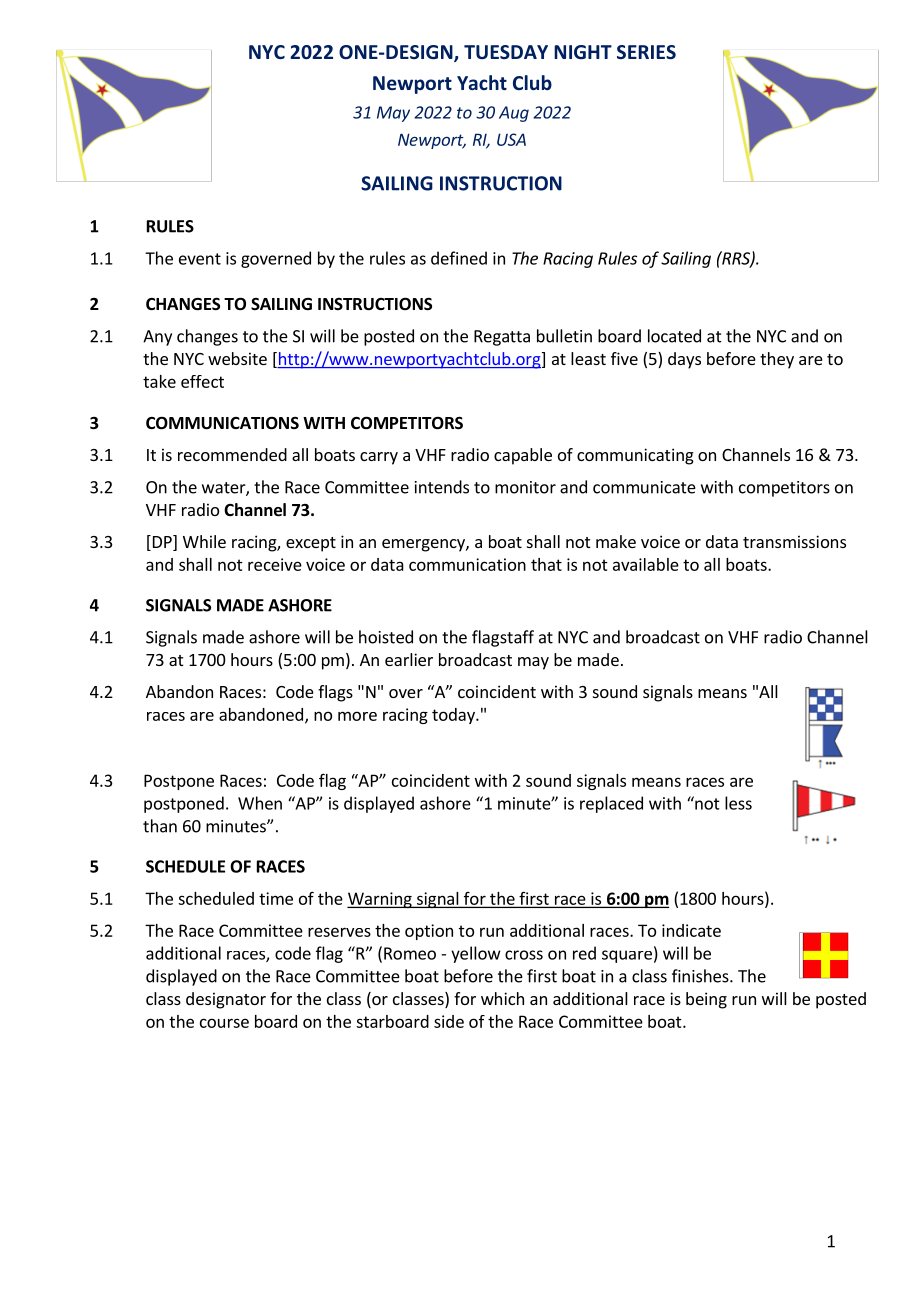 This screenshot has height=1308, width=924. What do you see at coordinates (200, 259) in the screenshot?
I see `event` at bounding box center [200, 259].
